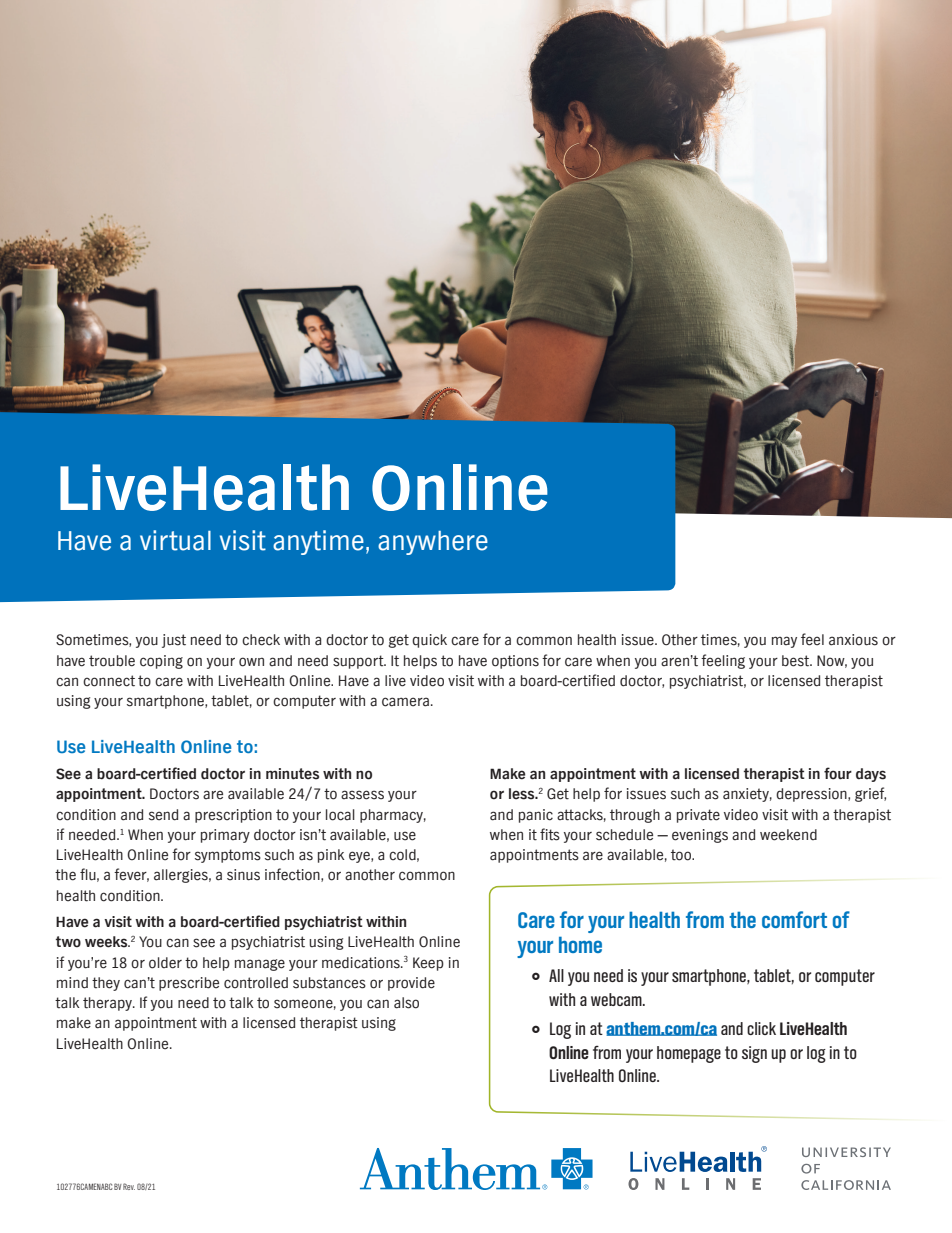 This screenshot has height=1233, width=952. What do you see at coordinates (175, 540) in the screenshot?
I see `virtual` at bounding box center [175, 540].
